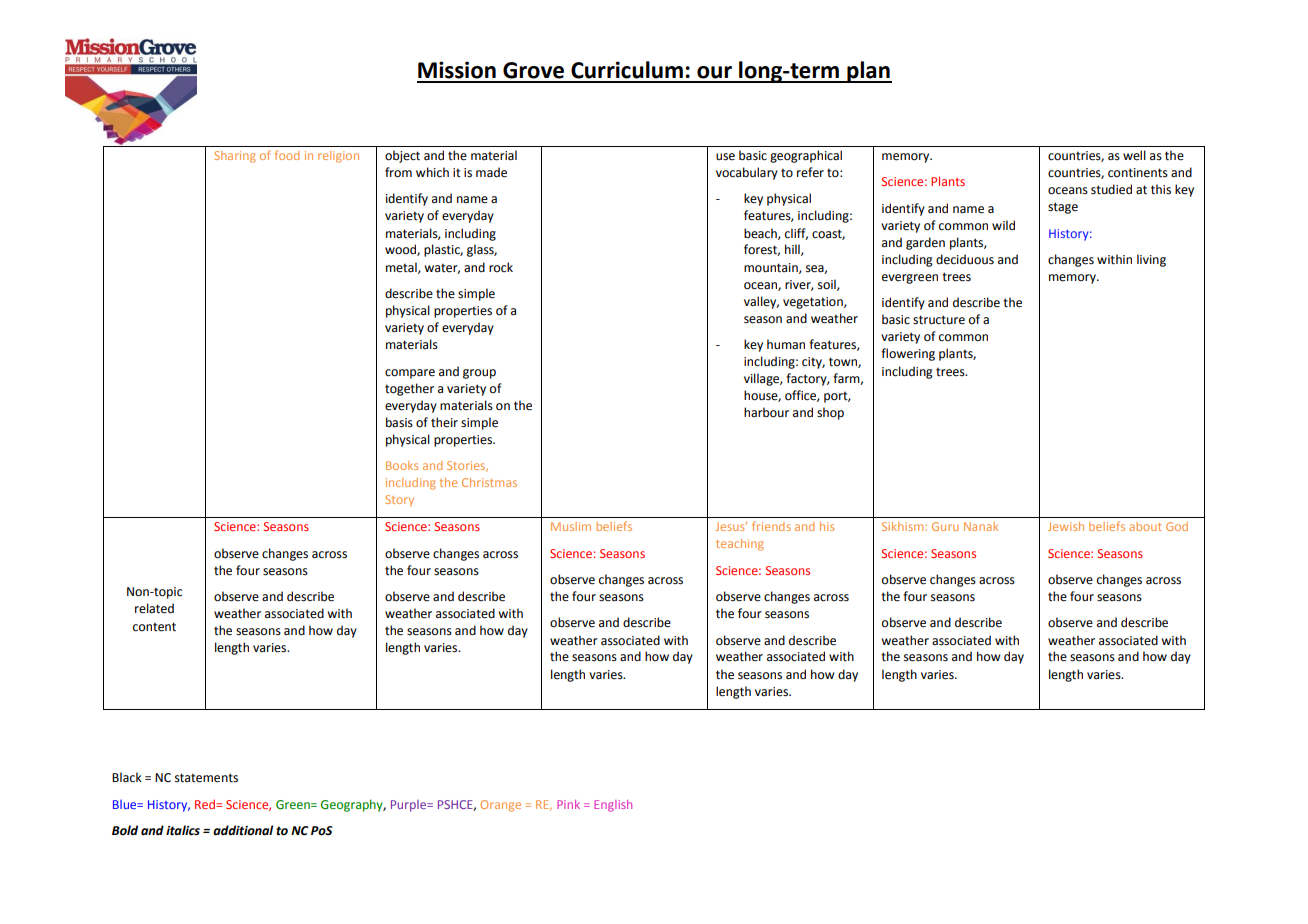 The height and width of the screenshot is (924, 1308). What do you see at coordinates (1066, 526) in the screenshot?
I see `Jewish` at bounding box center [1066, 526].
